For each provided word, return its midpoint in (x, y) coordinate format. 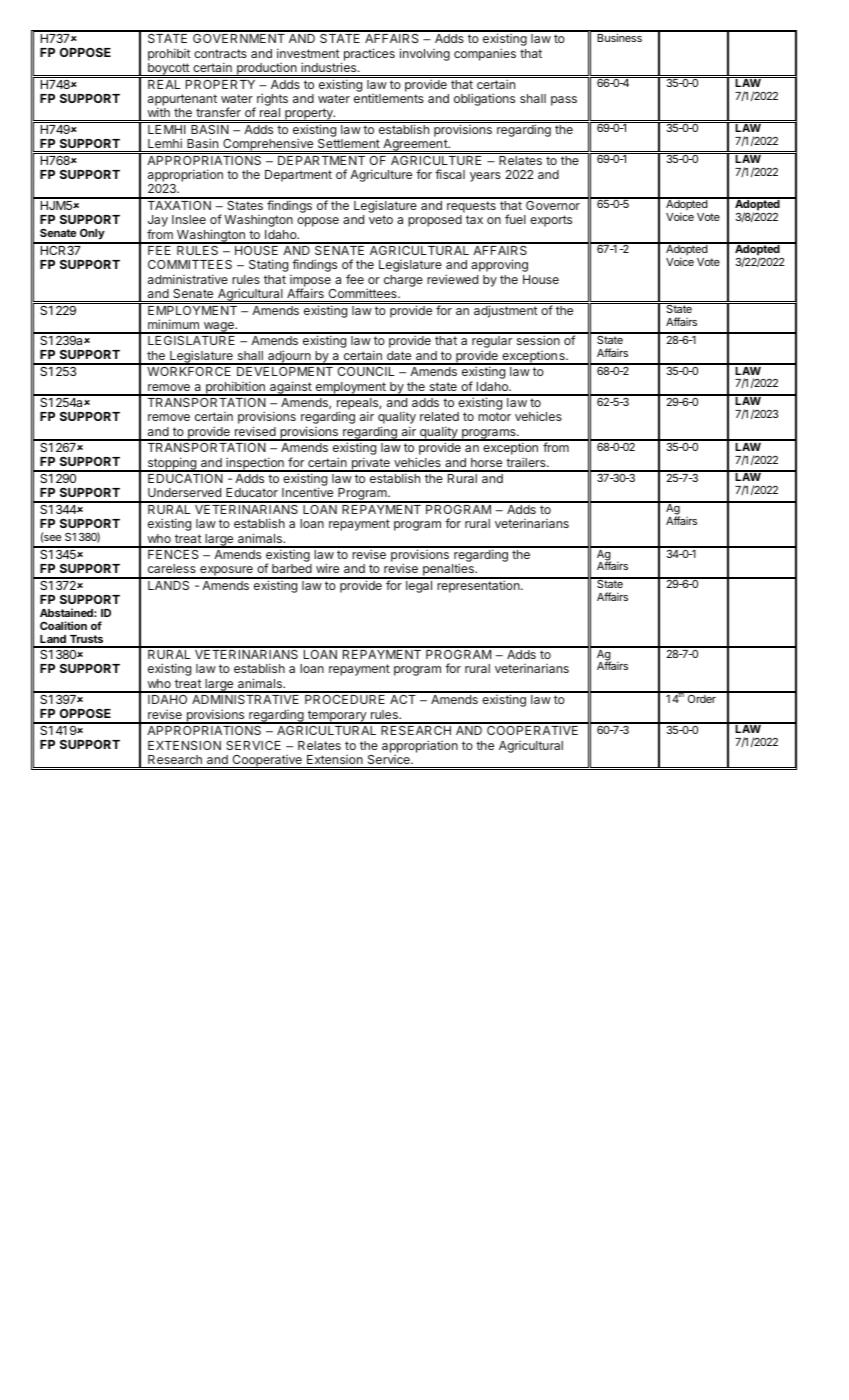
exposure (226, 572)
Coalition (63, 625)
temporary (337, 717)
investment (308, 53)
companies (485, 54)
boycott (168, 70)
